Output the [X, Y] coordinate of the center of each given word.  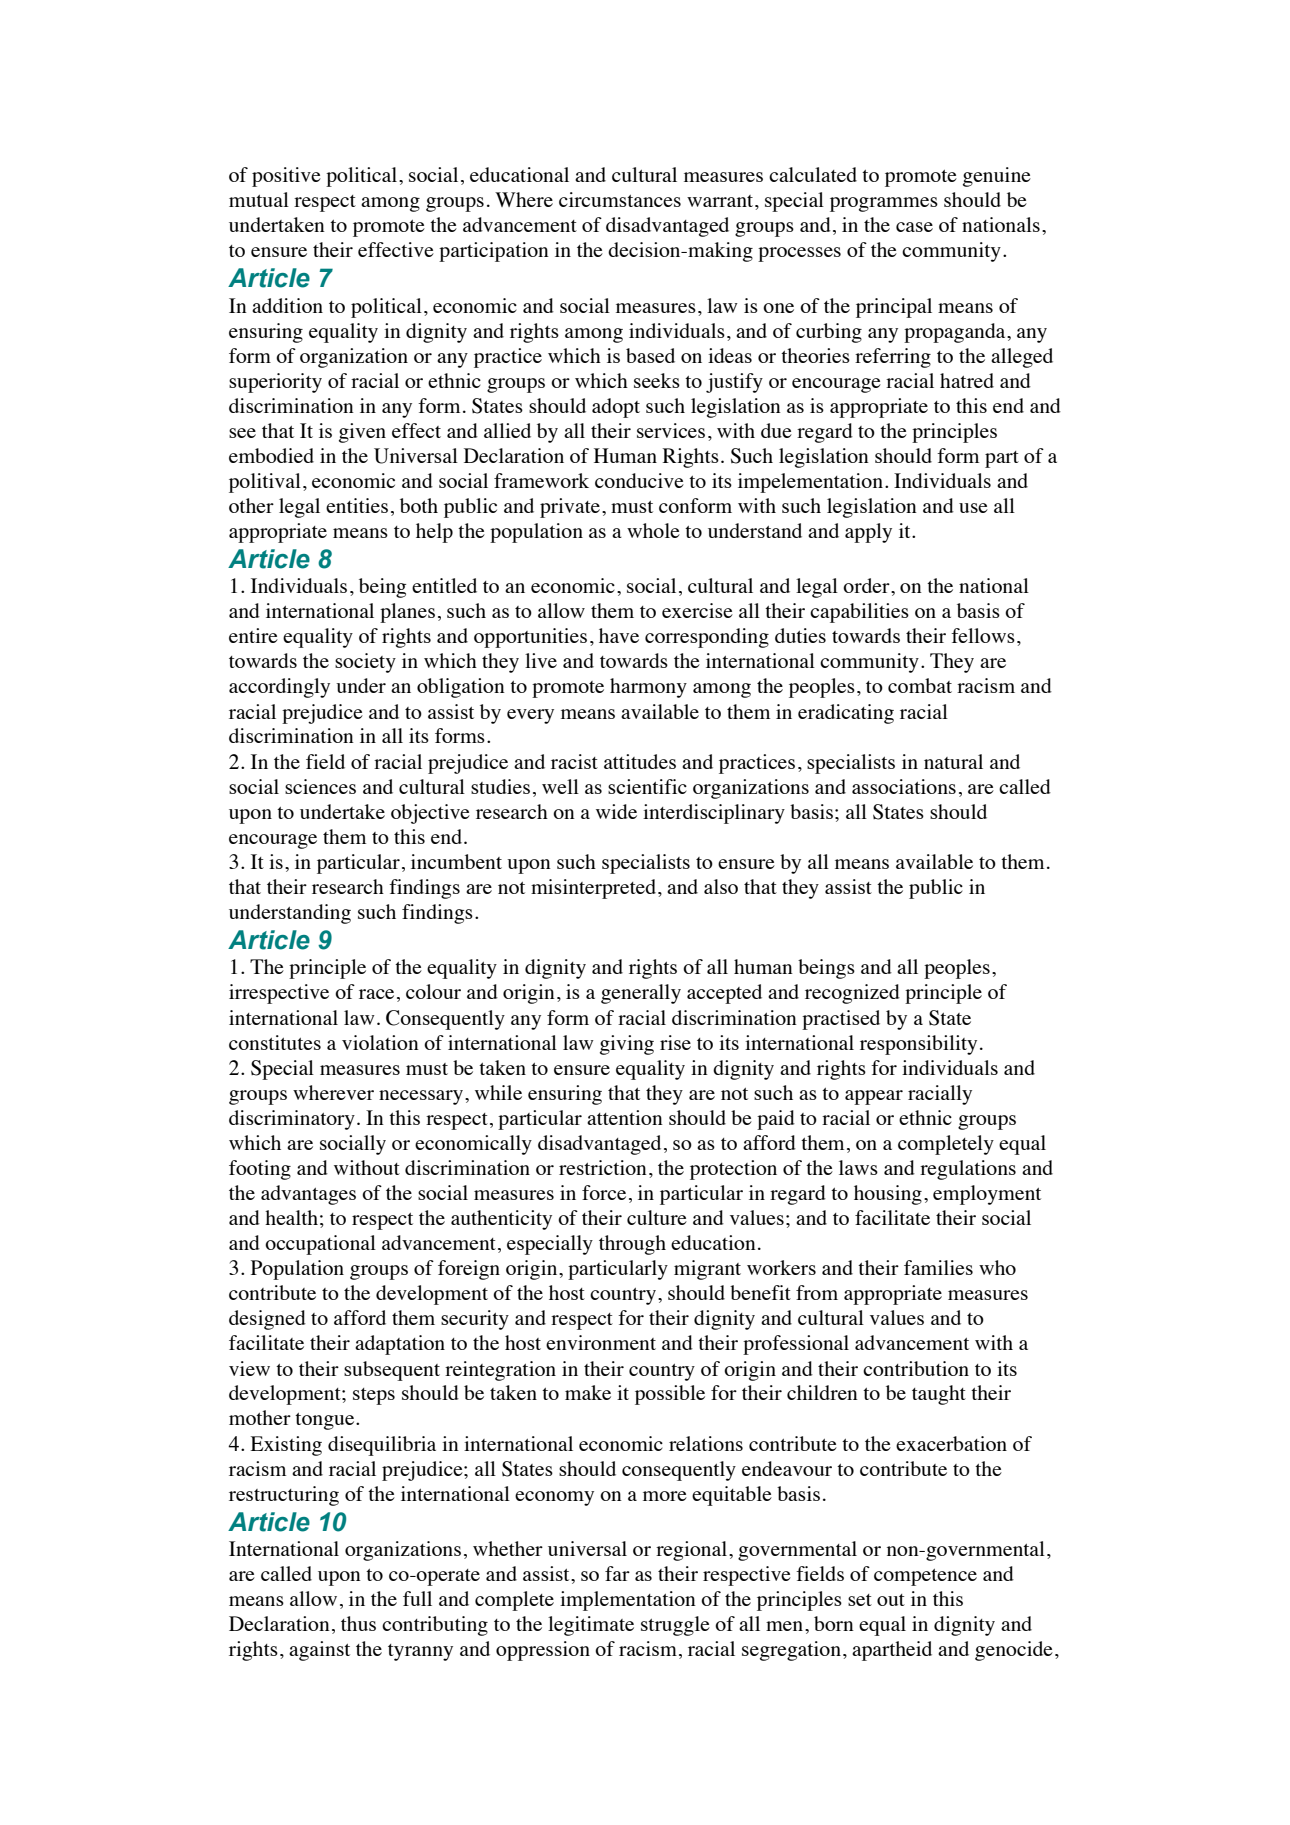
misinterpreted [595, 889]
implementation [628, 1601]
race [376, 994]
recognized [852, 994]
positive [286, 177]
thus [358, 1623]
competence [925, 1577]
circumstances [620, 199]
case [914, 227]
